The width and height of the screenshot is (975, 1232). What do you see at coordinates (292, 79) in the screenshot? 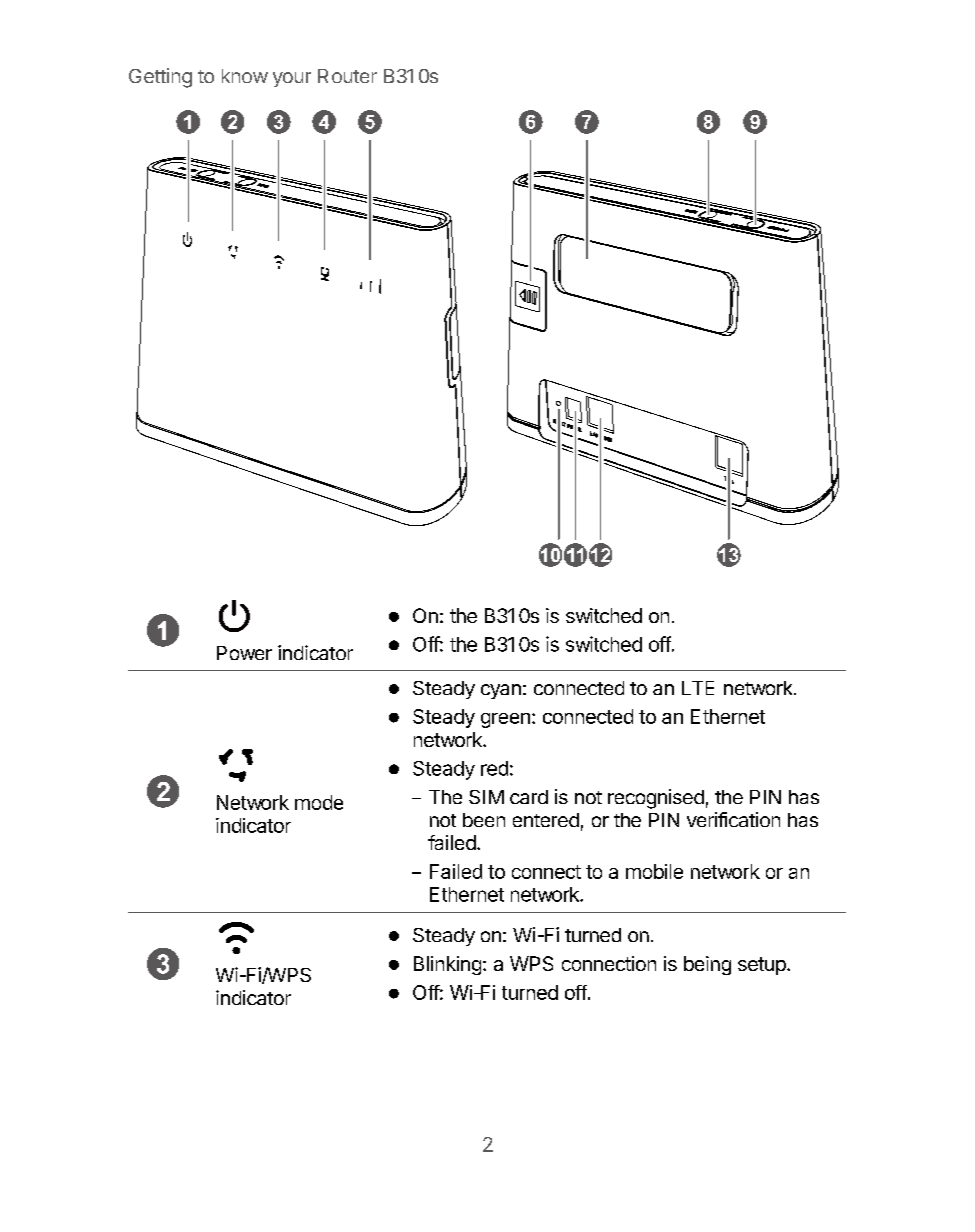
I see `your` at bounding box center [292, 79].
